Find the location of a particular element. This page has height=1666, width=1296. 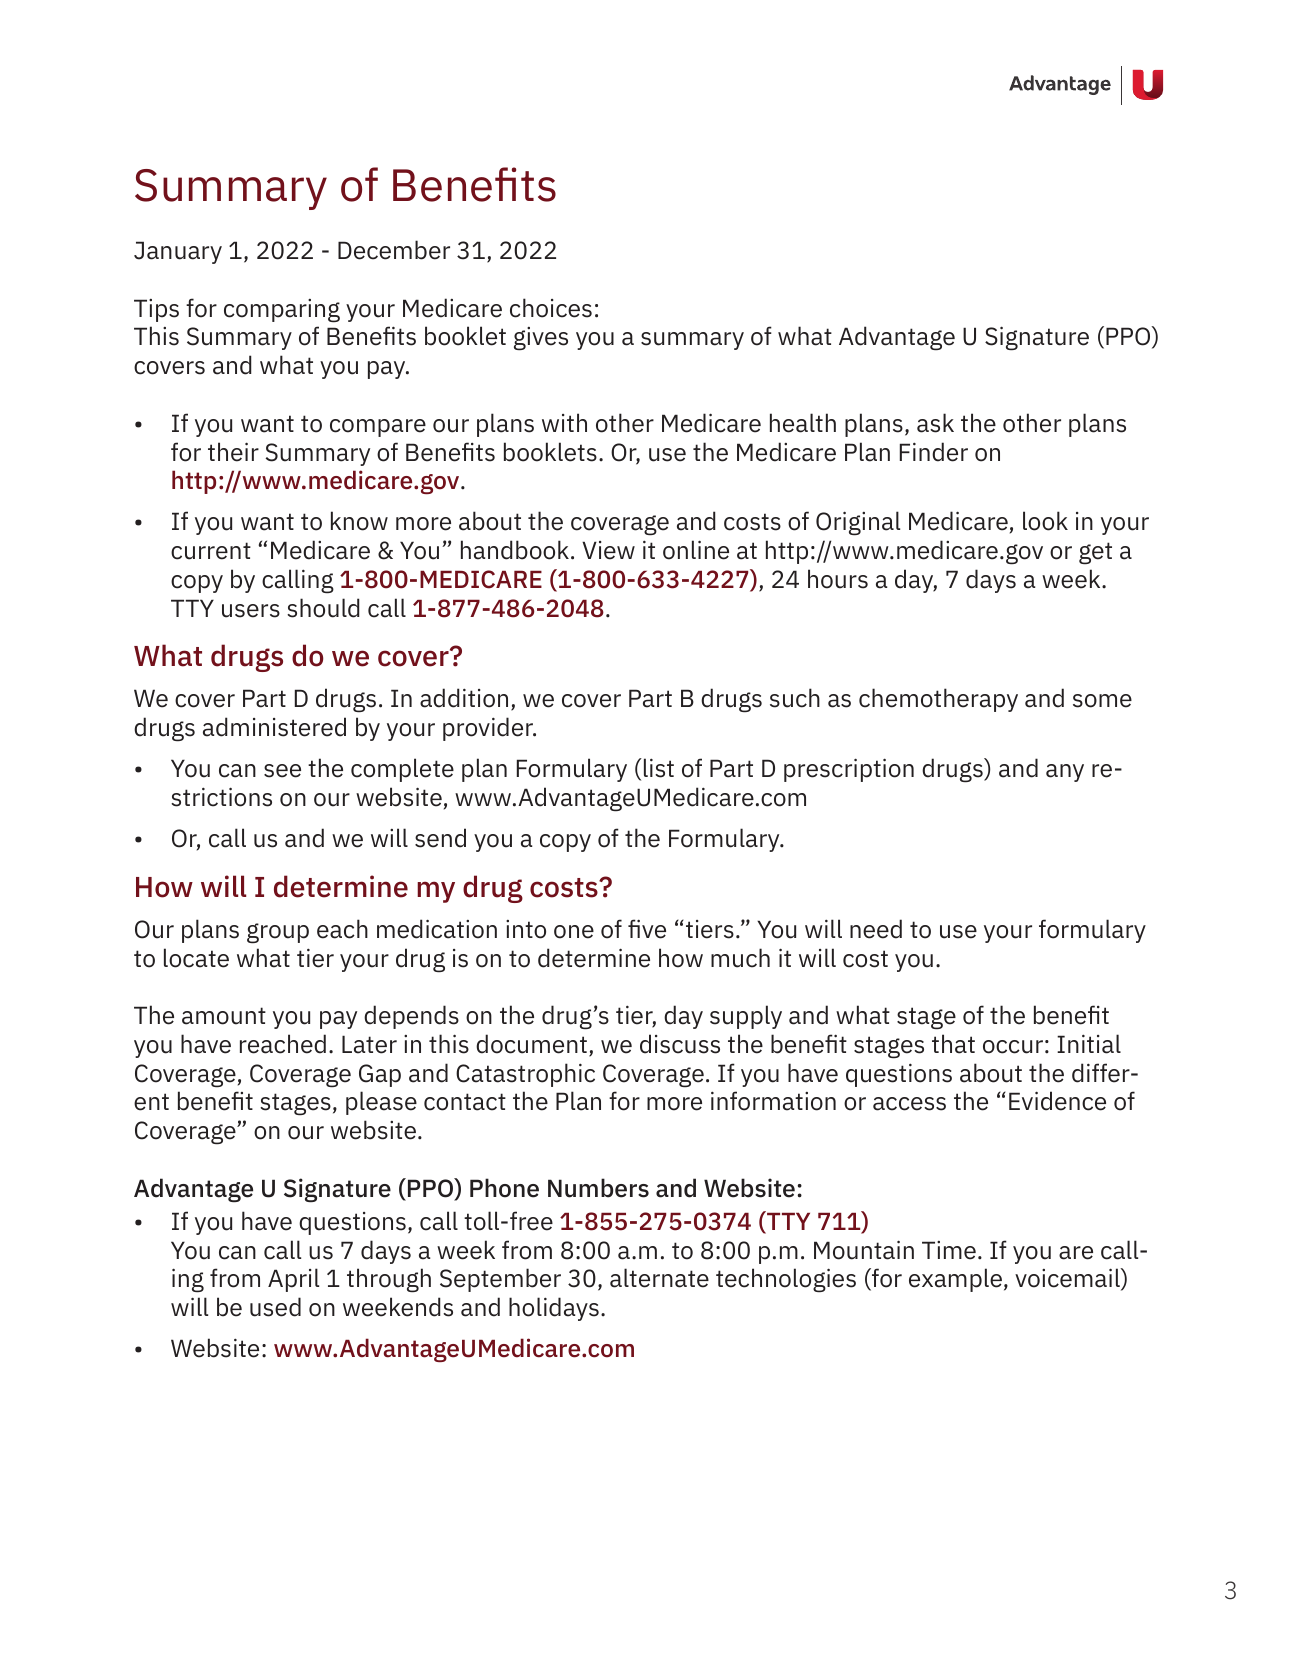

with is located at coordinates (564, 422).
